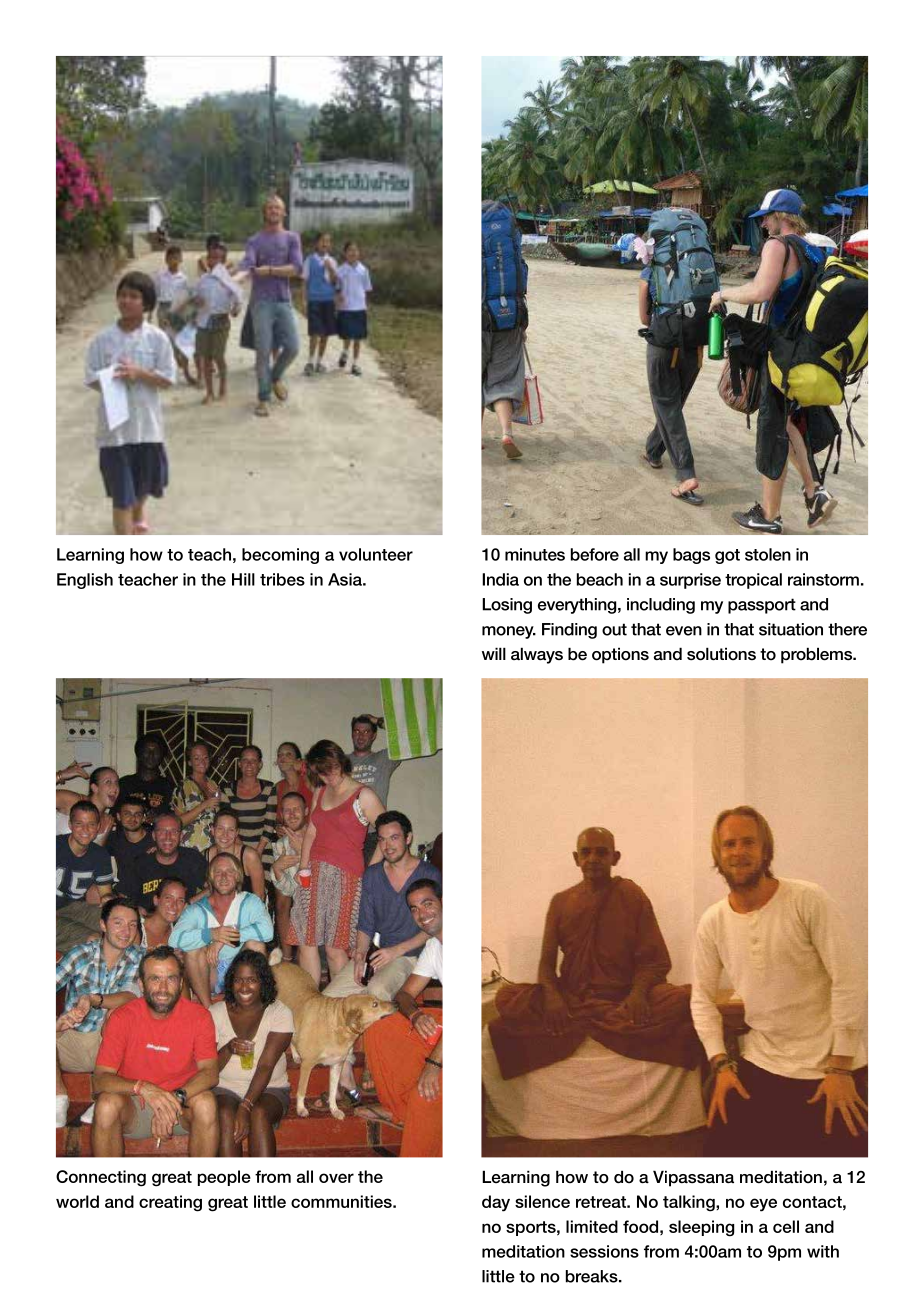 The width and height of the image is (924, 1308). Describe the element at coordinates (537, 655) in the image. I see `always` at that location.
